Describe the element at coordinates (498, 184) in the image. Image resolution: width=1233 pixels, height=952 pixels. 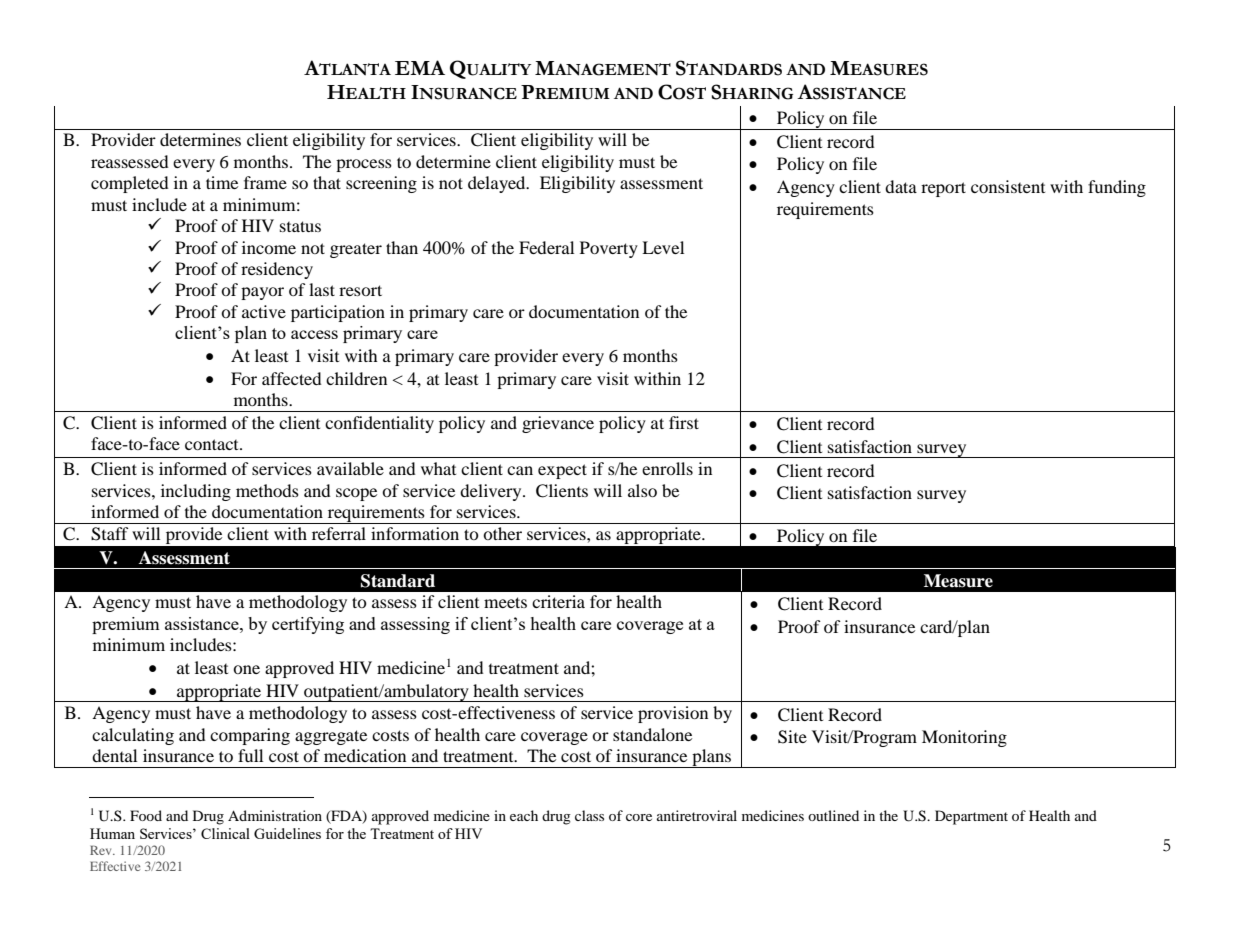
I see `delayed` at that location.
